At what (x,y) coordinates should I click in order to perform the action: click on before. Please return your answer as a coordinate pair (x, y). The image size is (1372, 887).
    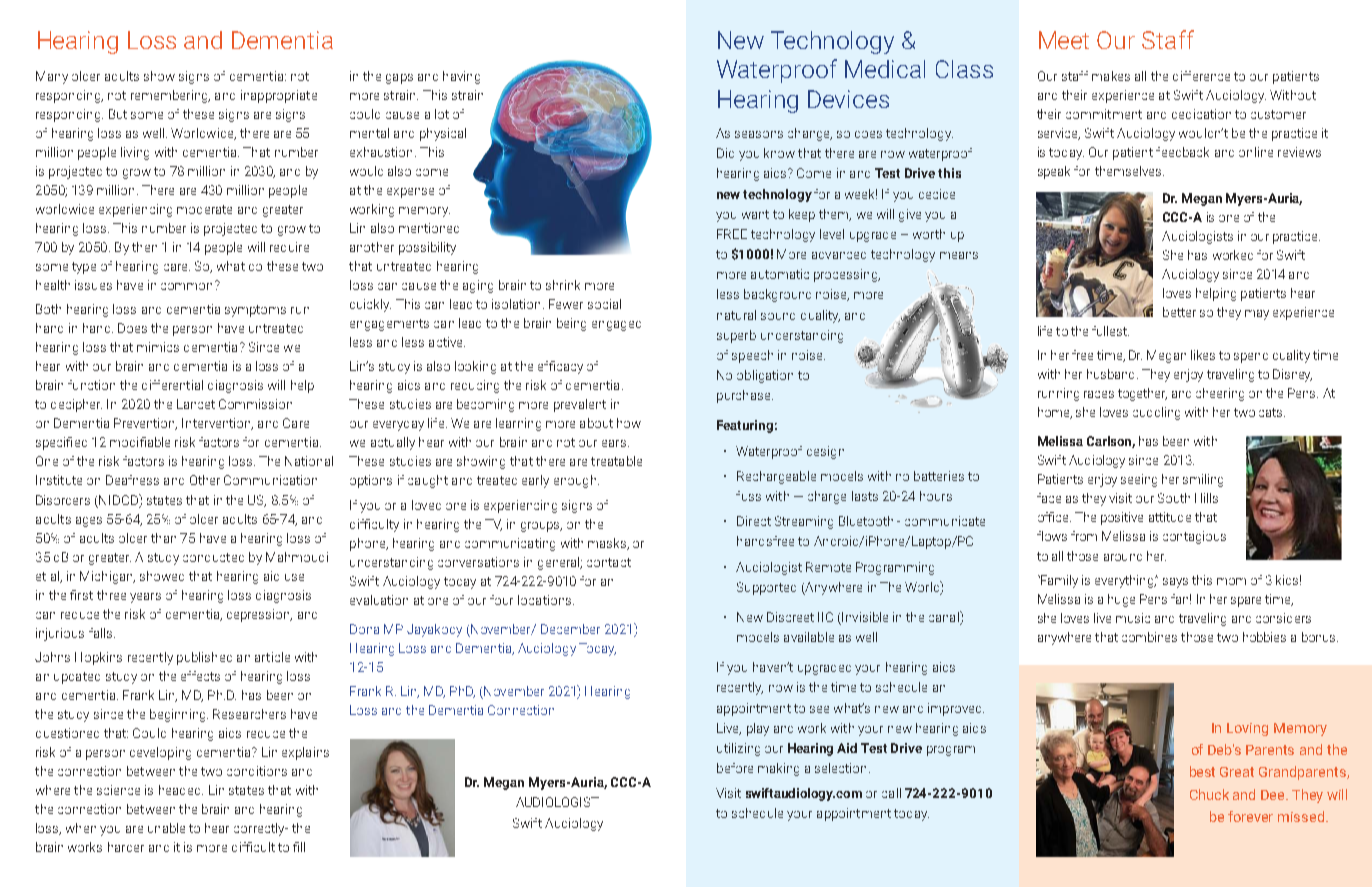
    Looking at the image, I should click on (735, 768).
